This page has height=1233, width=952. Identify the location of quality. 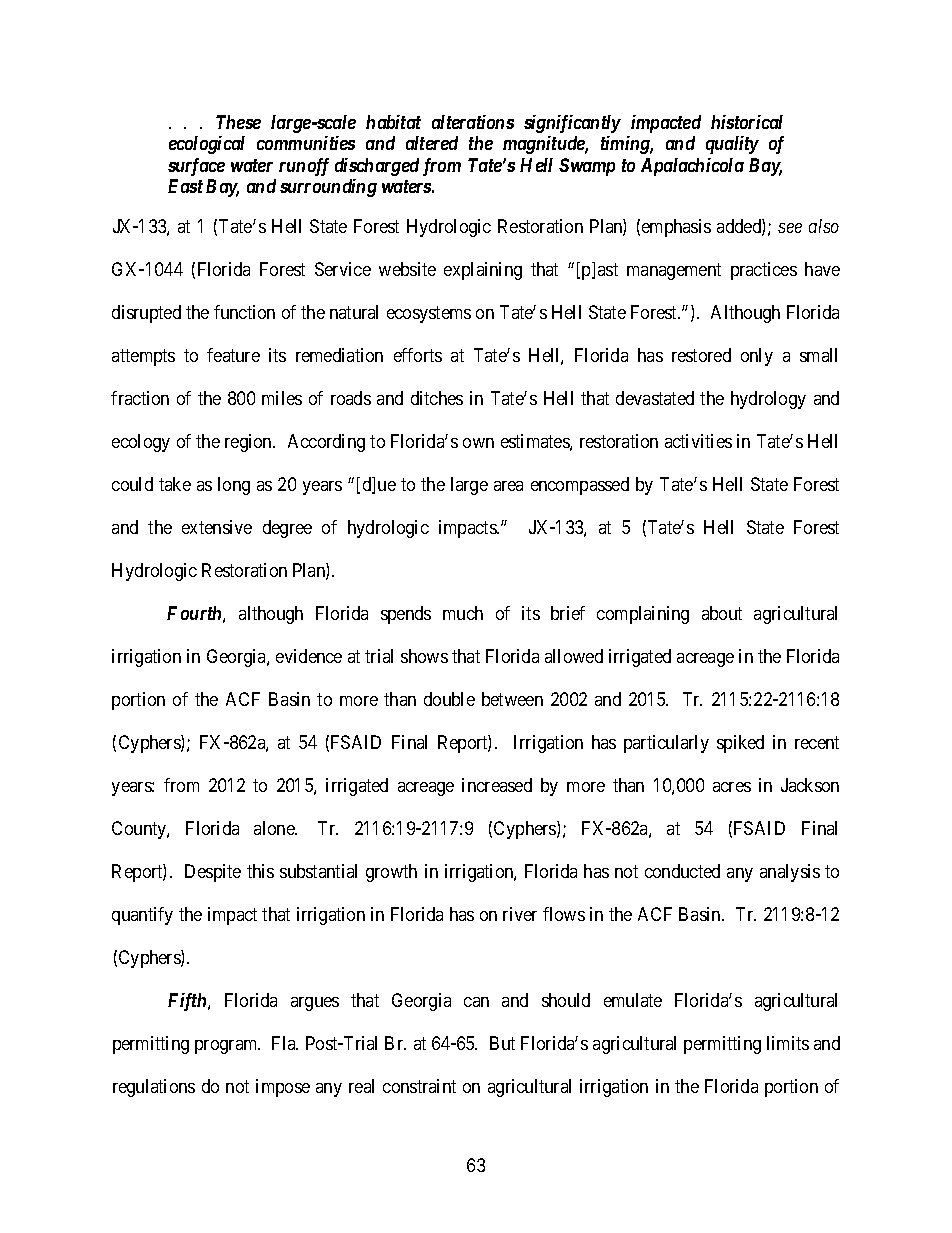
(732, 145).
